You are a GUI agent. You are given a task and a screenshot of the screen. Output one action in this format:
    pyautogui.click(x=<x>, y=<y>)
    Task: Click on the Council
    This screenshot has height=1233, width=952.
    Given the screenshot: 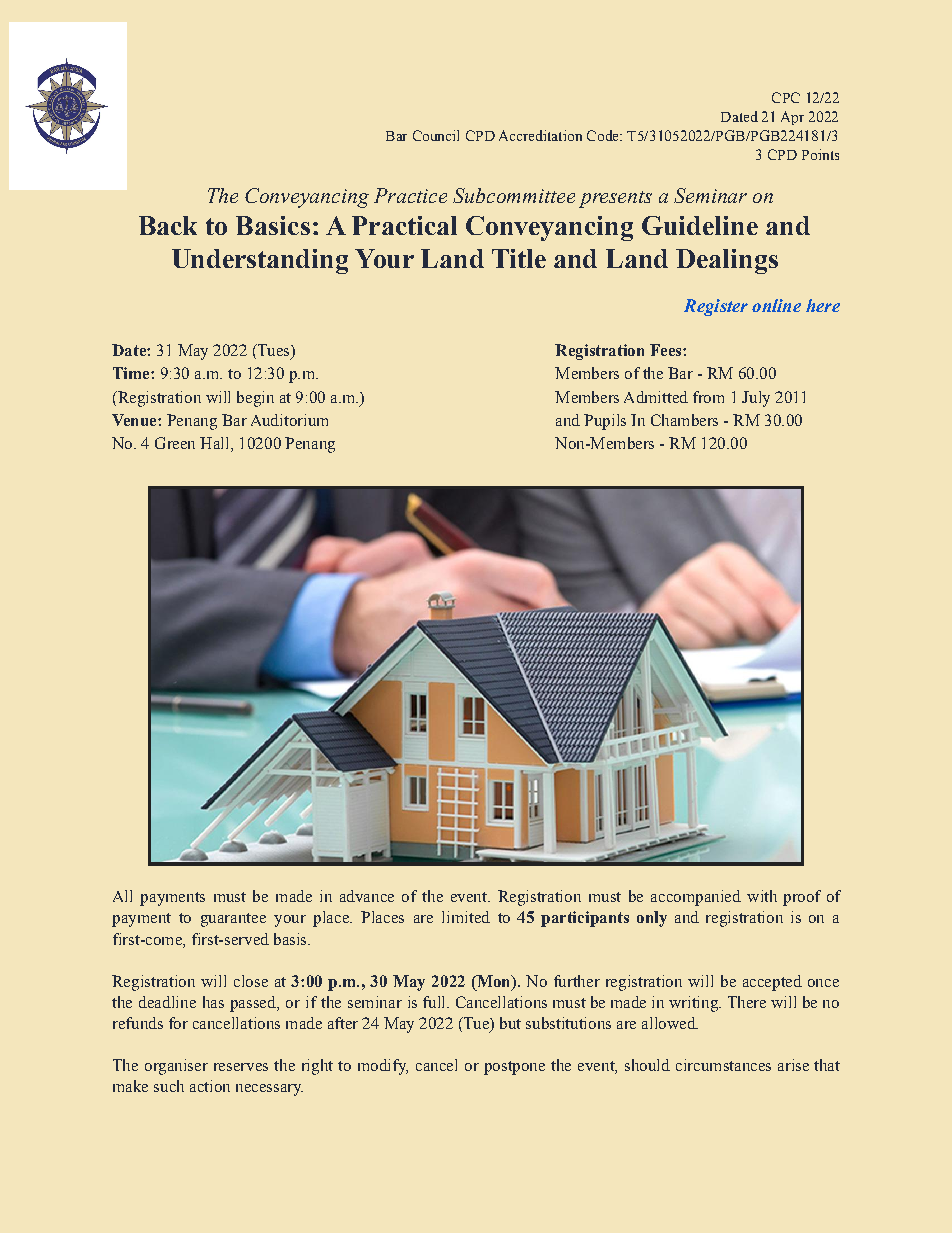 What is the action you would take?
    pyautogui.click(x=436, y=135)
